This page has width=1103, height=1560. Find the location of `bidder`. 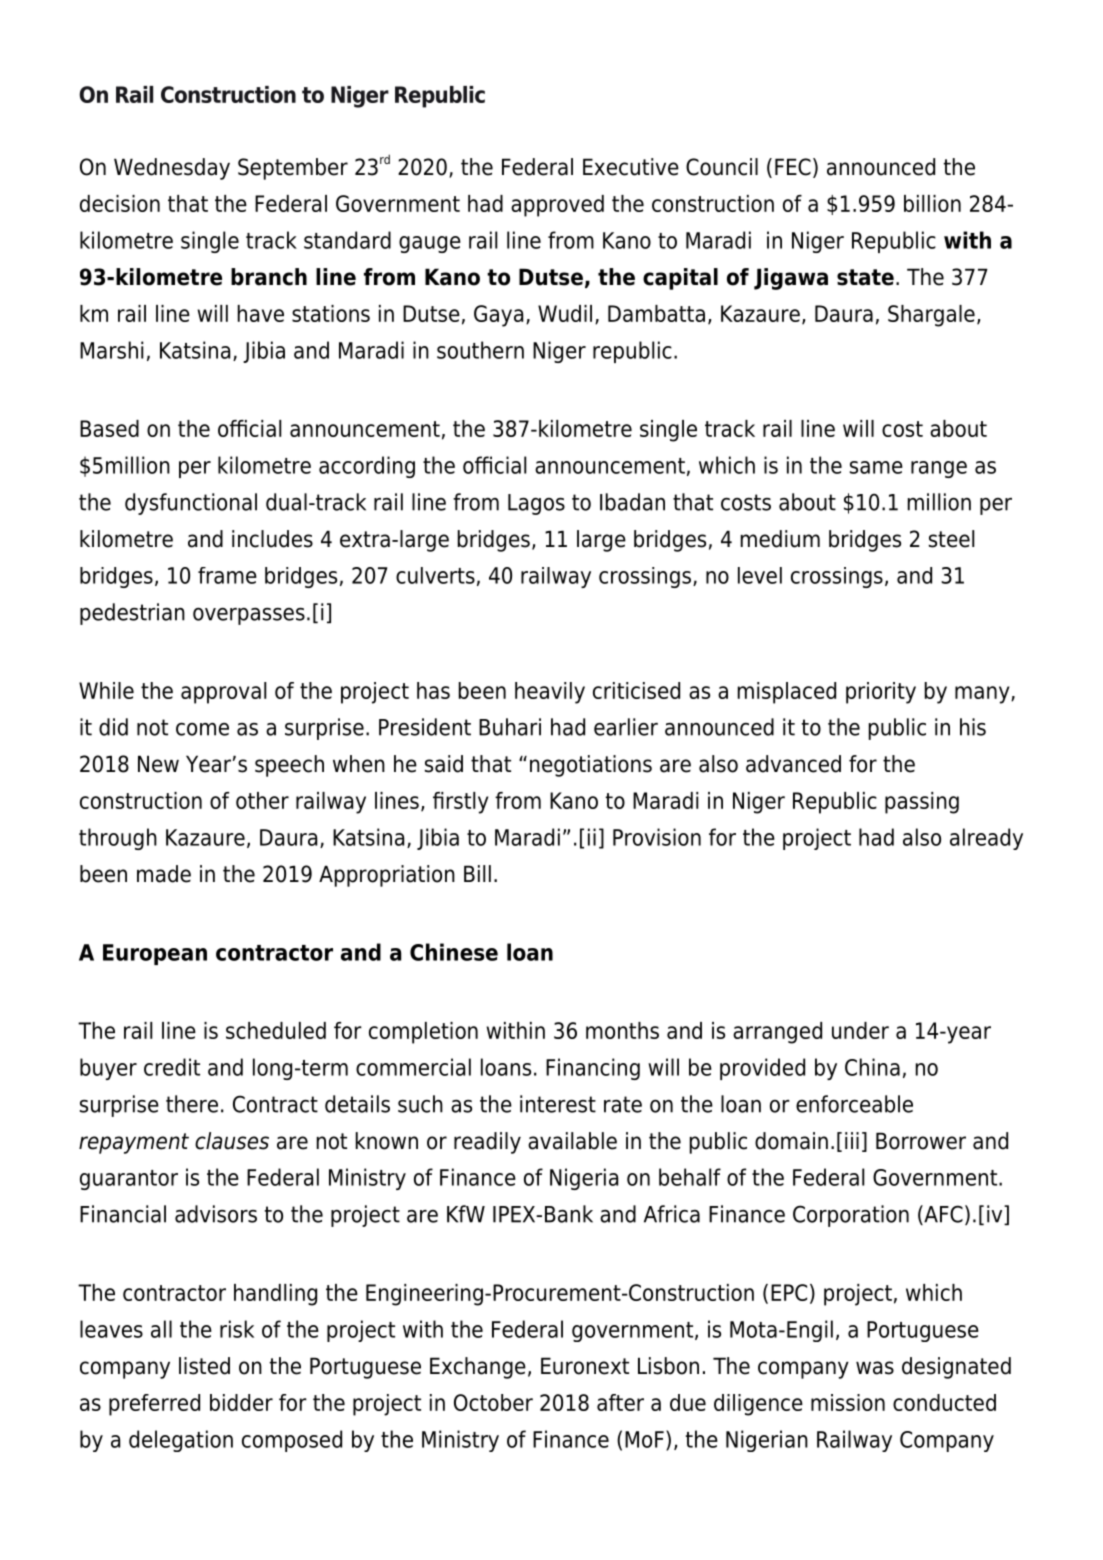

bidder is located at coordinates (241, 1402).
